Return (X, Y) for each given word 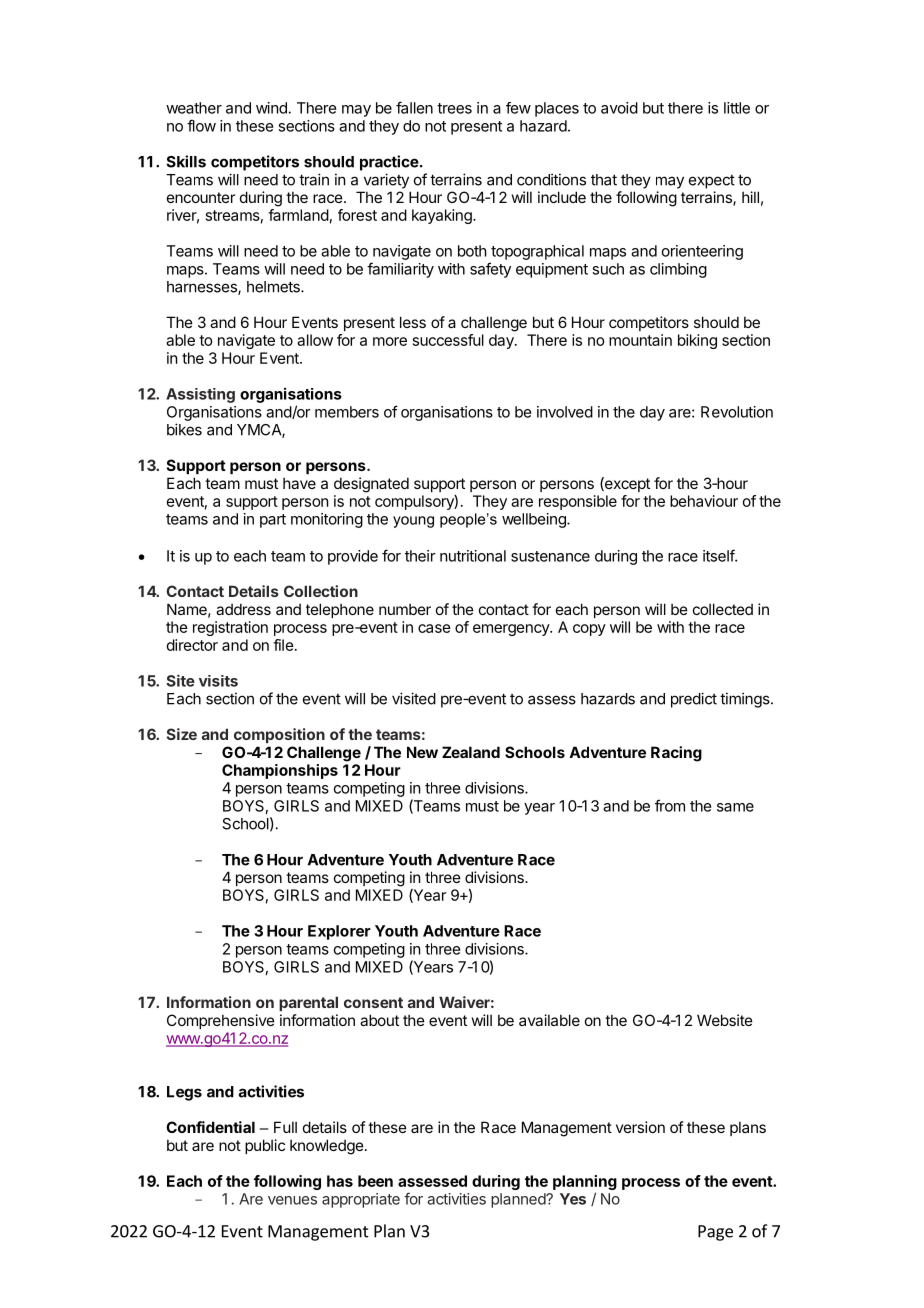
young (413, 522)
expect (712, 182)
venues (292, 1200)
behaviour (704, 501)
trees (454, 108)
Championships (280, 771)
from (670, 805)
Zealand (471, 752)
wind (272, 108)
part (273, 521)
